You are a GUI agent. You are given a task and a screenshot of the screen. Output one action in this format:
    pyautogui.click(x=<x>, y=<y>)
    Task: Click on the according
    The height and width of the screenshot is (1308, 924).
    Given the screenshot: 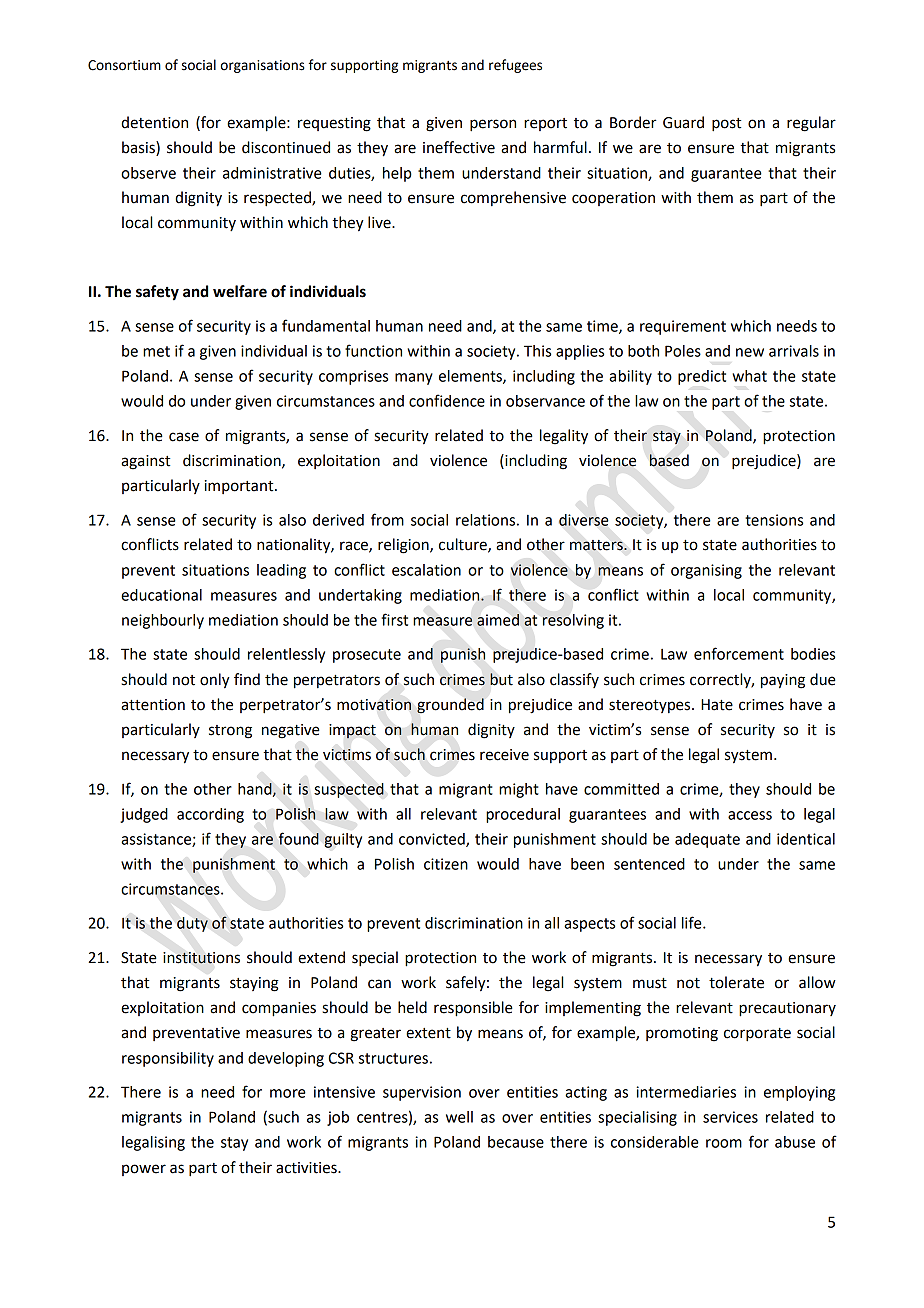 What is the action you would take?
    pyautogui.click(x=210, y=815)
